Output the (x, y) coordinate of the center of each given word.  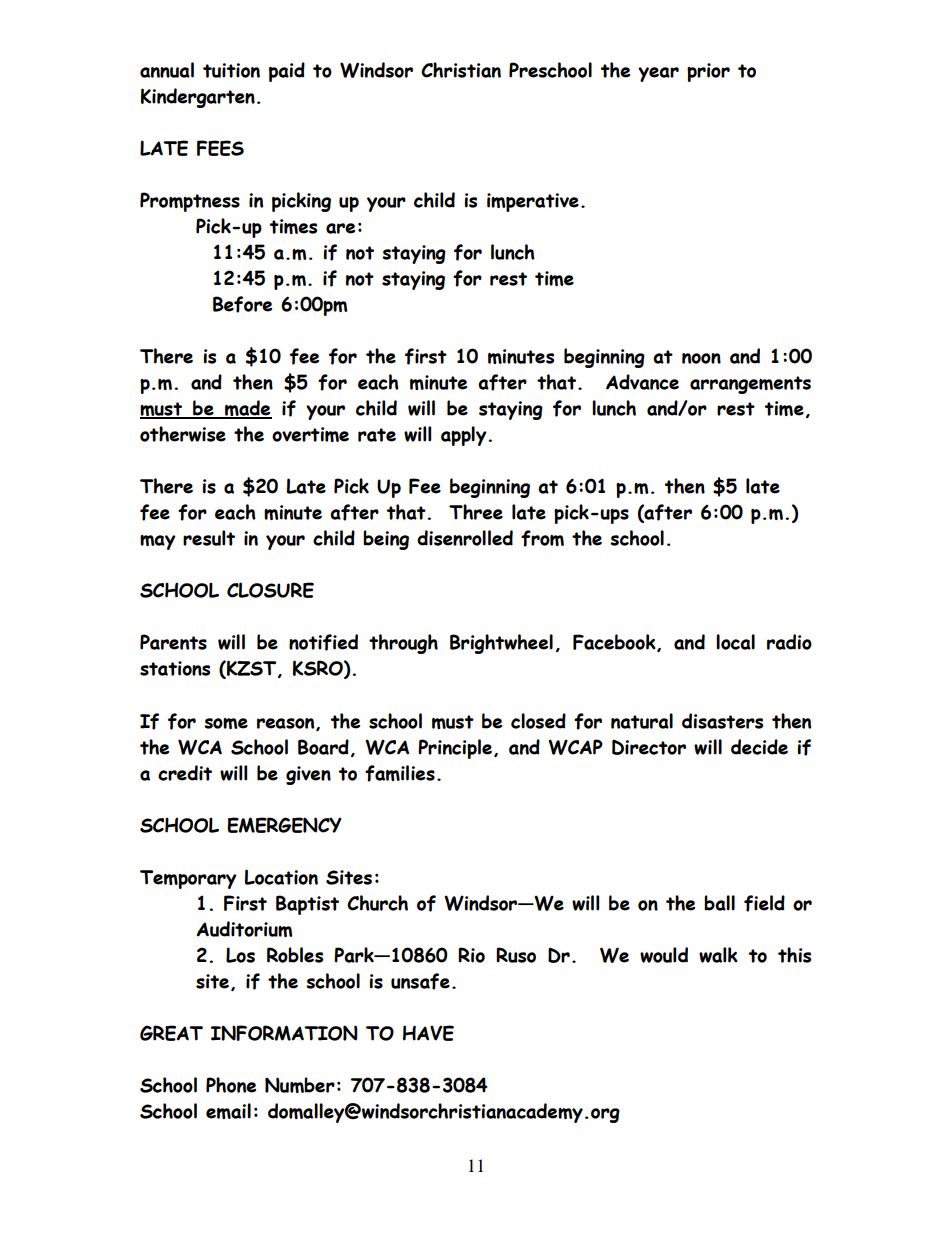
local (735, 642)
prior (708, 72)
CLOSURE (270, 590)
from (542, 538)
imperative (533, 202)
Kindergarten (198, 98)
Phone (231, 1085)
